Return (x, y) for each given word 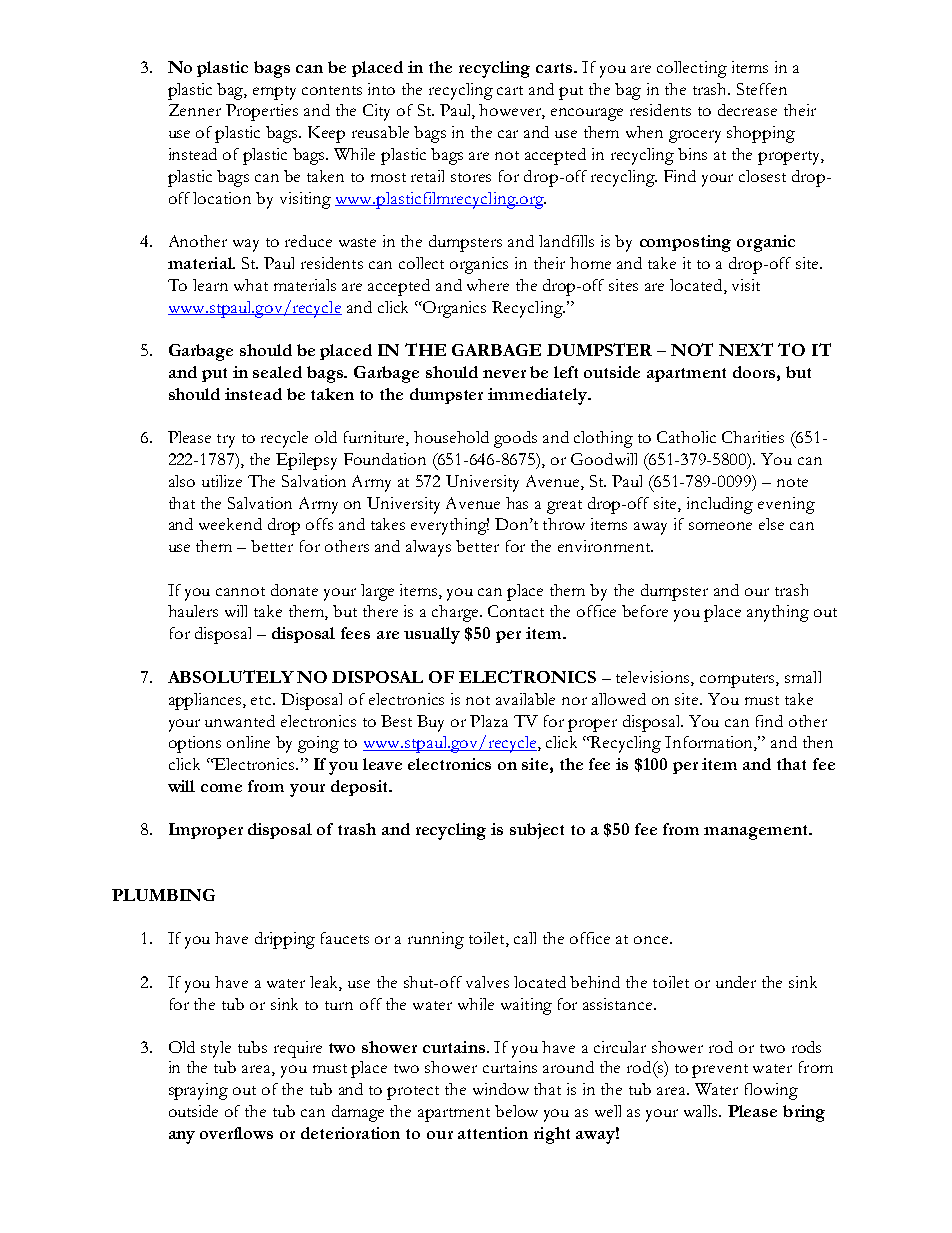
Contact (516, 611)
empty (274, 93)
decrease (747, 110)
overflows (236, 1133)
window (501, 1089)
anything (778, 613)
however (512, 111)
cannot (240, 591)
